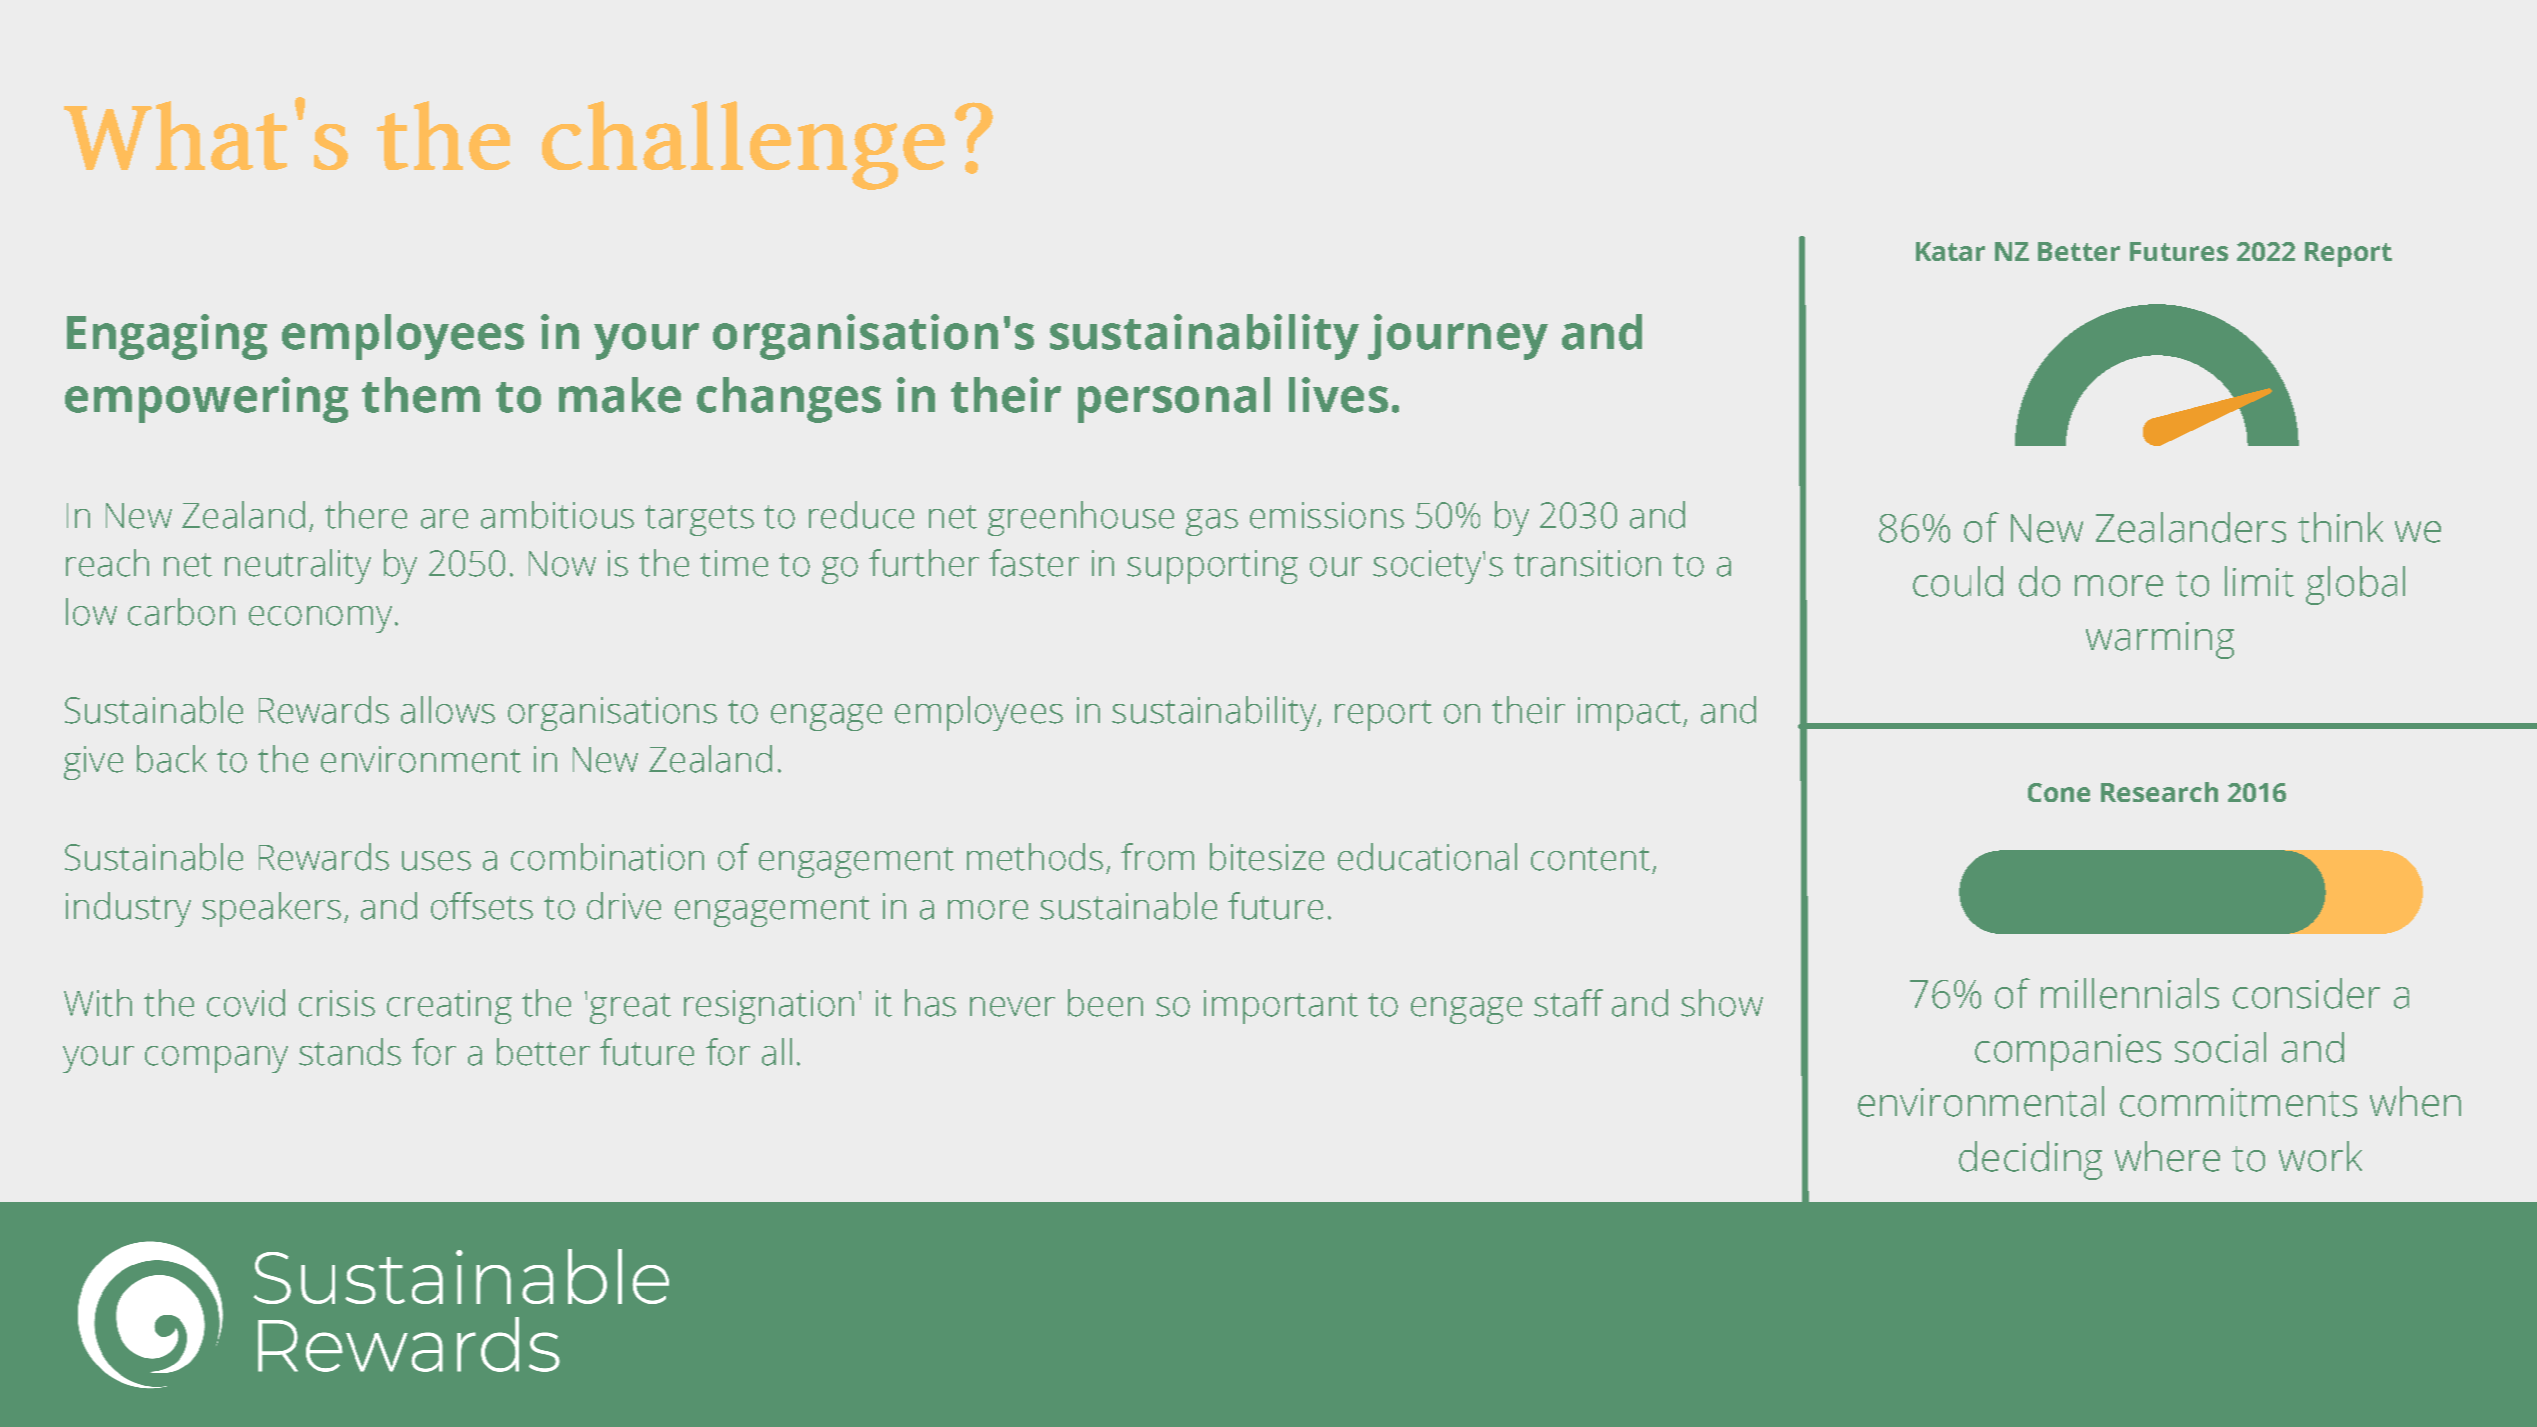 The width and height of the image is (2537, 1427). What do you see at coordinates (1281, 1007) in the image?
I see `important` at bounding box center [1281, 1007].
